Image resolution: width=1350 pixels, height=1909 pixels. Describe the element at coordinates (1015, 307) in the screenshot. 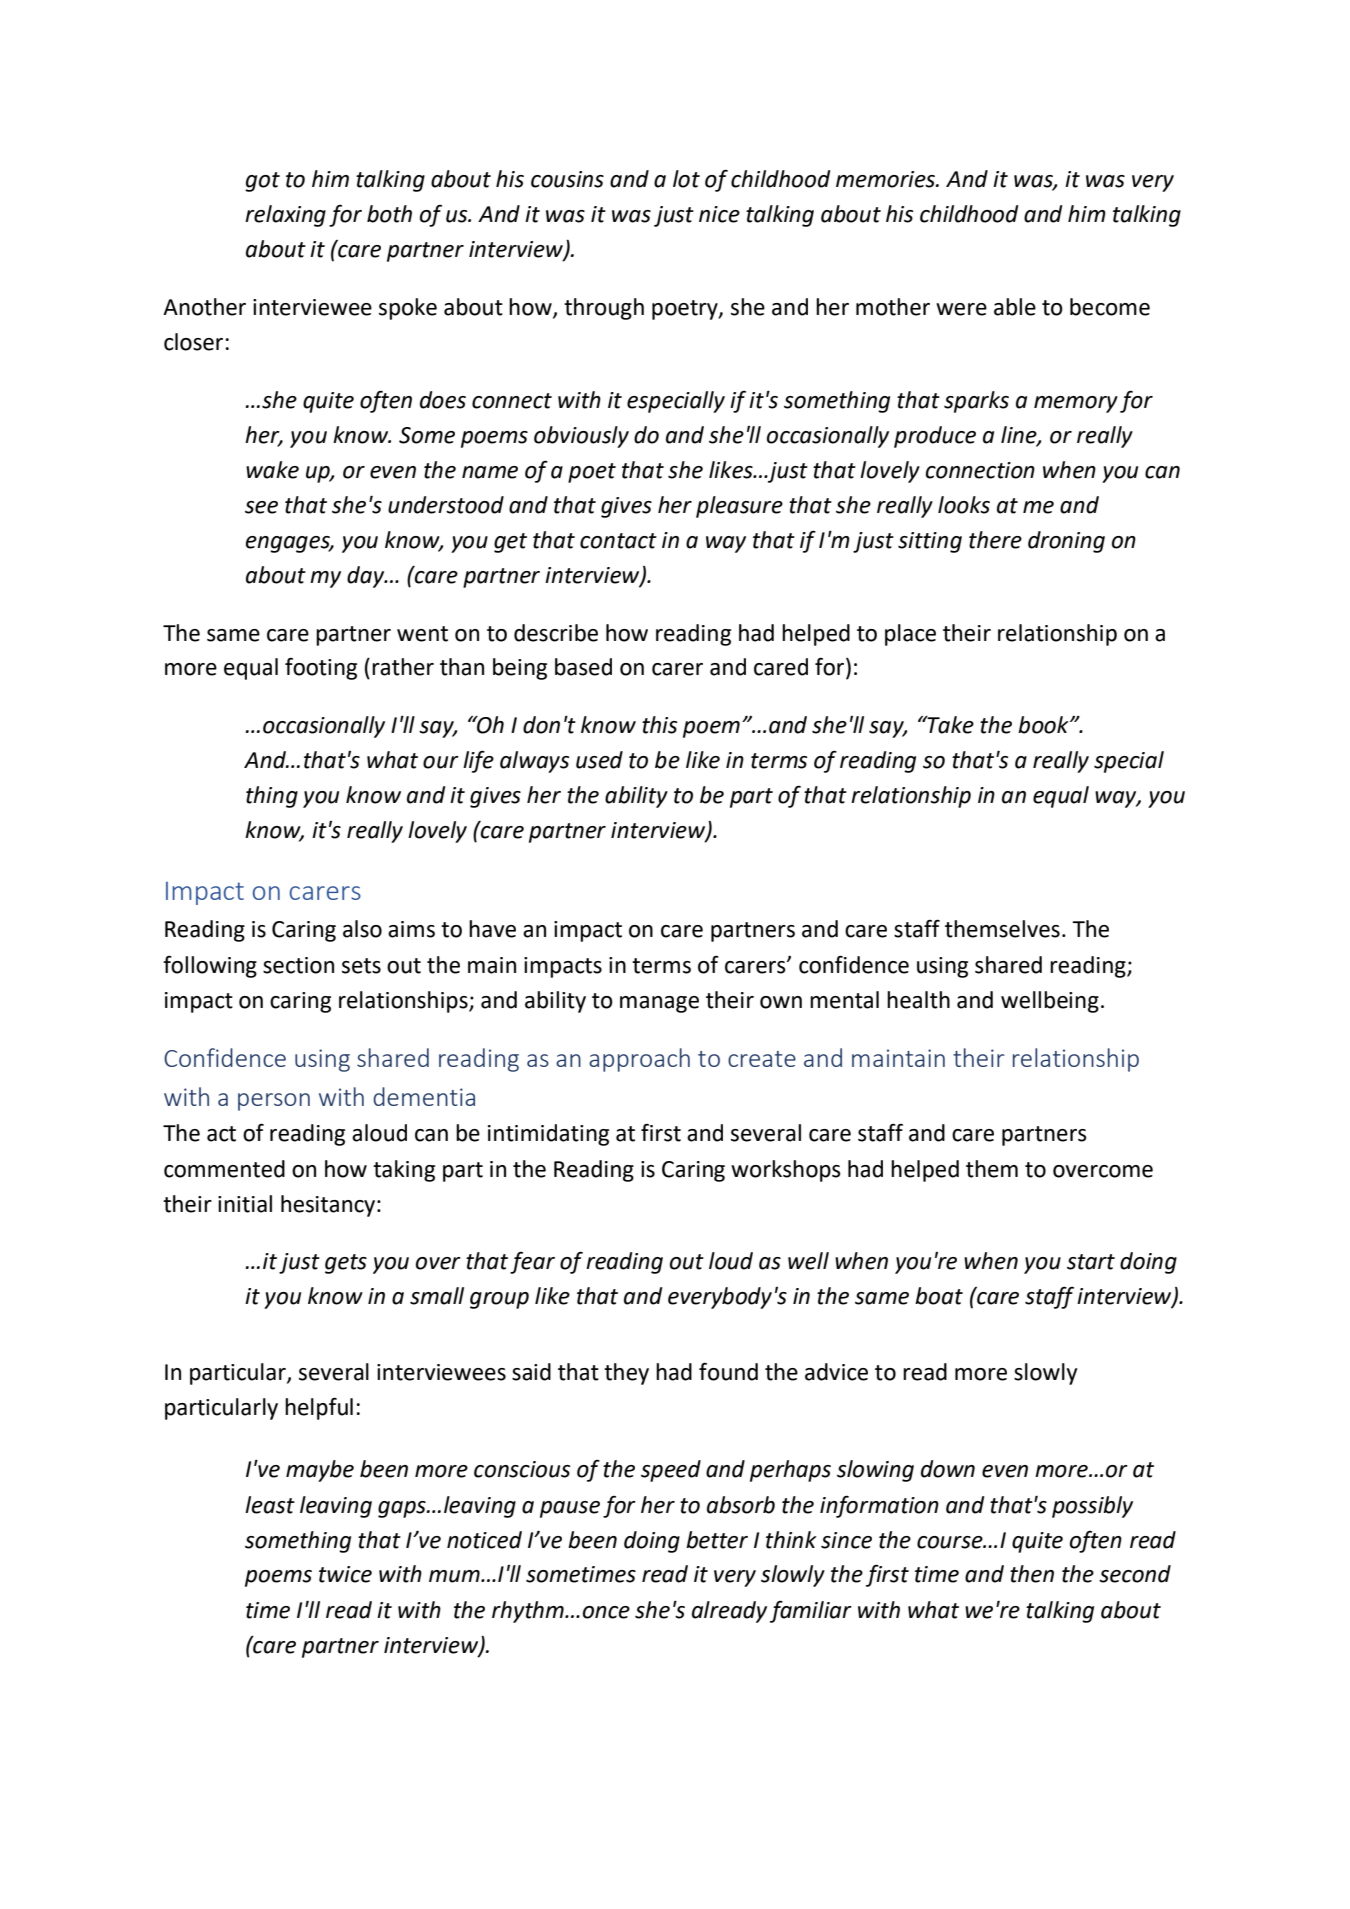

I see `able` at that location.
